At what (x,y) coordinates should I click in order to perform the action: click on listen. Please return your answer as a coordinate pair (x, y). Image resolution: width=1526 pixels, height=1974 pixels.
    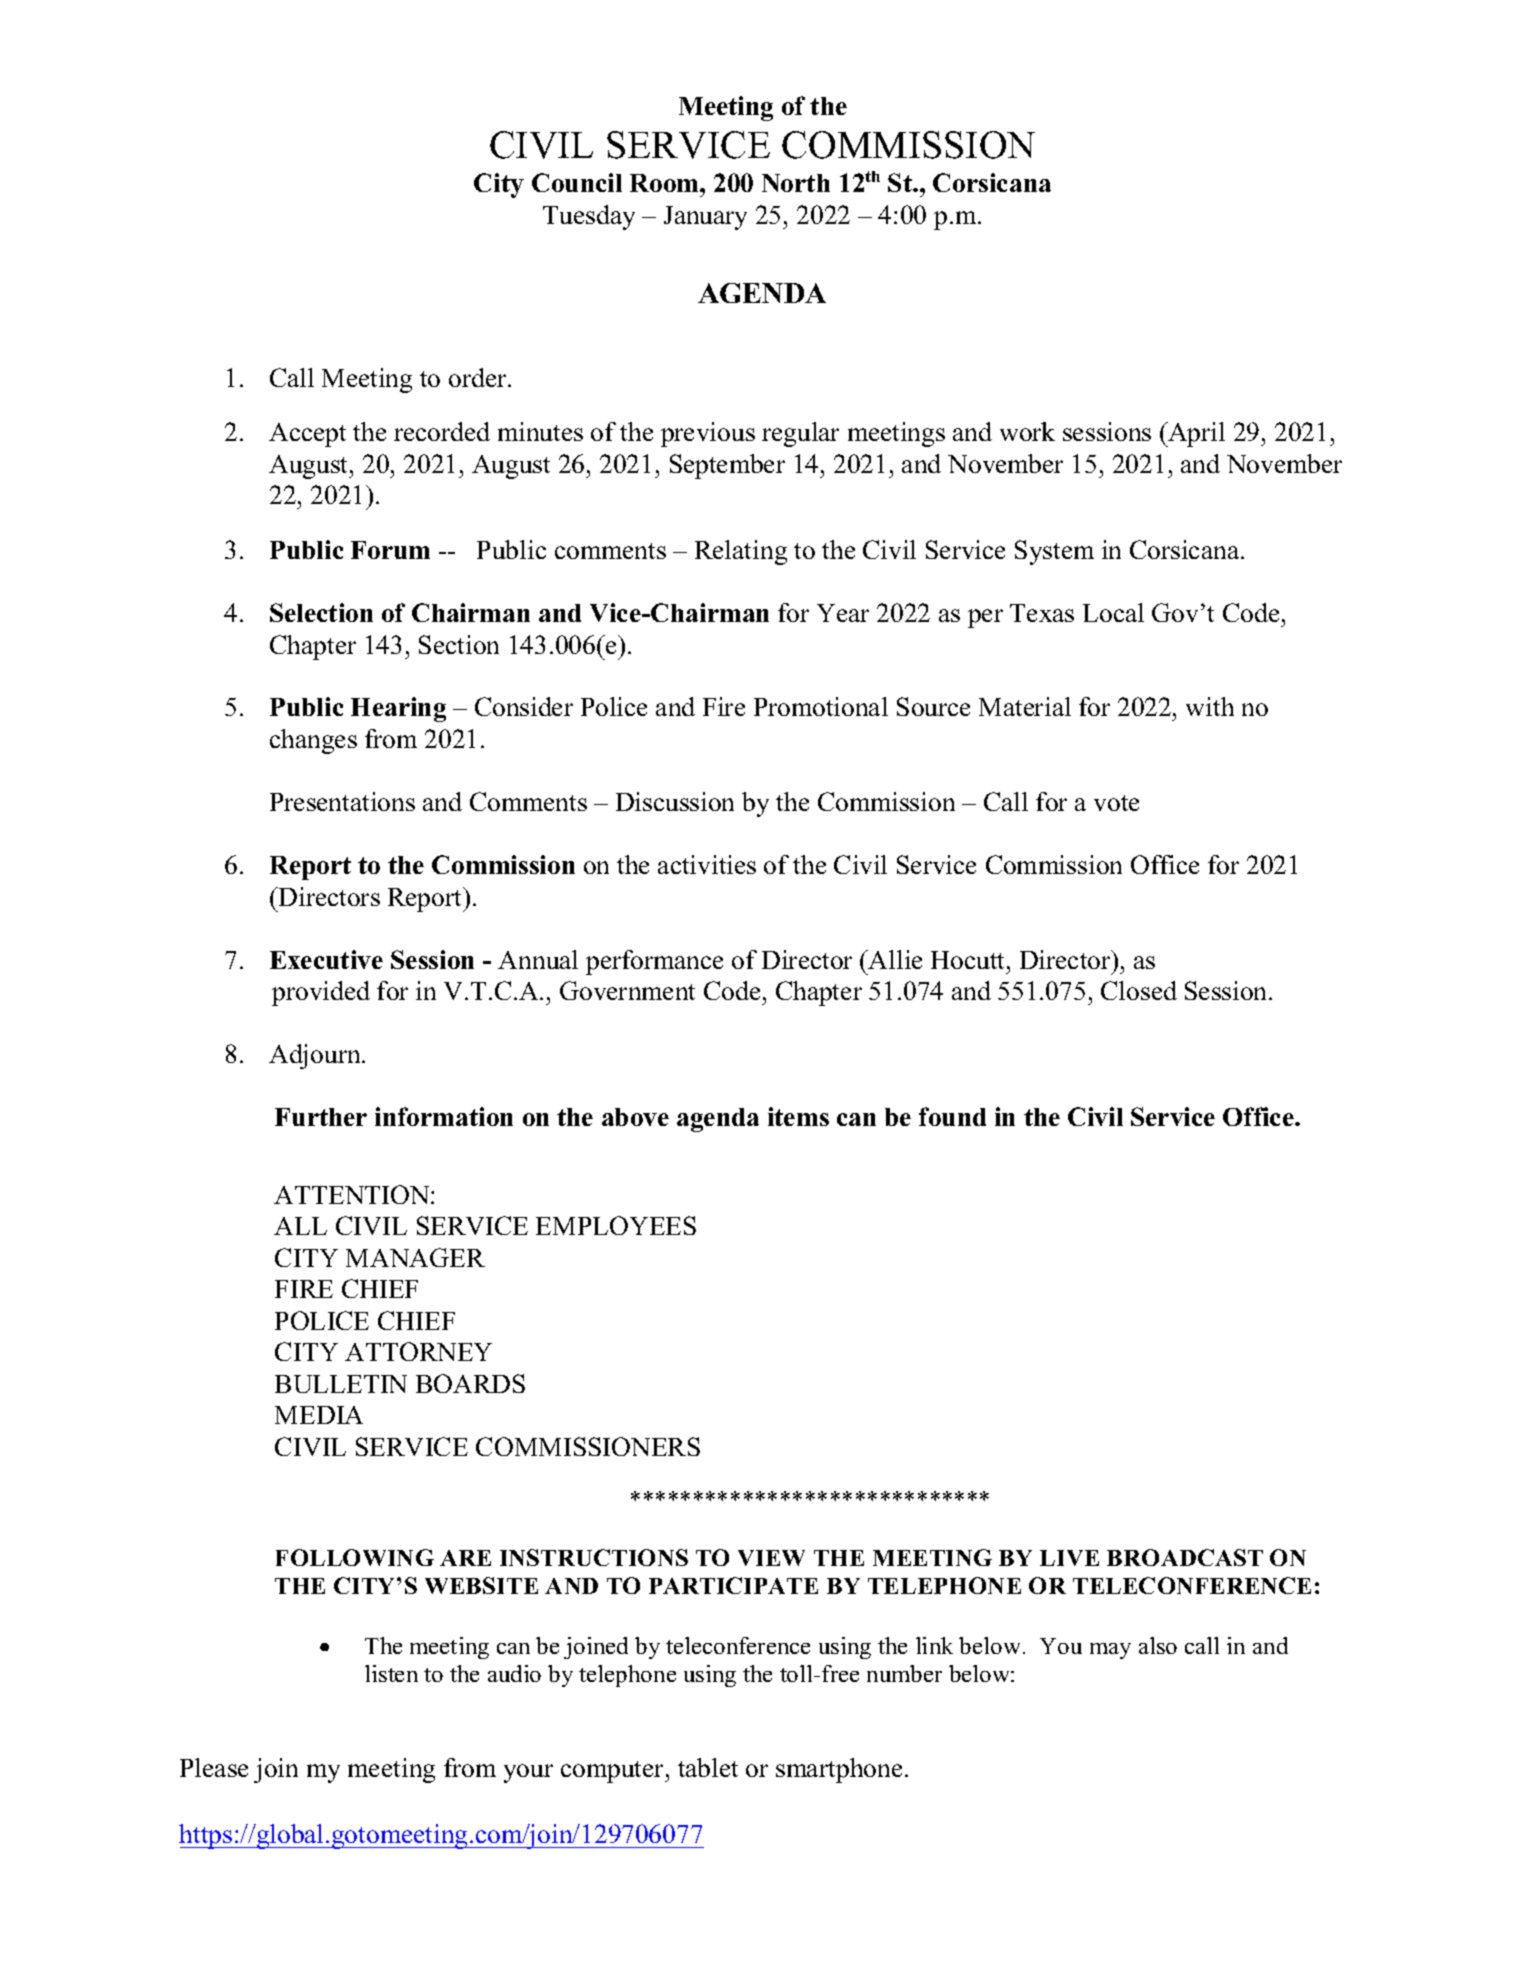
    Looking at the image, I should click on (391, 1673).
